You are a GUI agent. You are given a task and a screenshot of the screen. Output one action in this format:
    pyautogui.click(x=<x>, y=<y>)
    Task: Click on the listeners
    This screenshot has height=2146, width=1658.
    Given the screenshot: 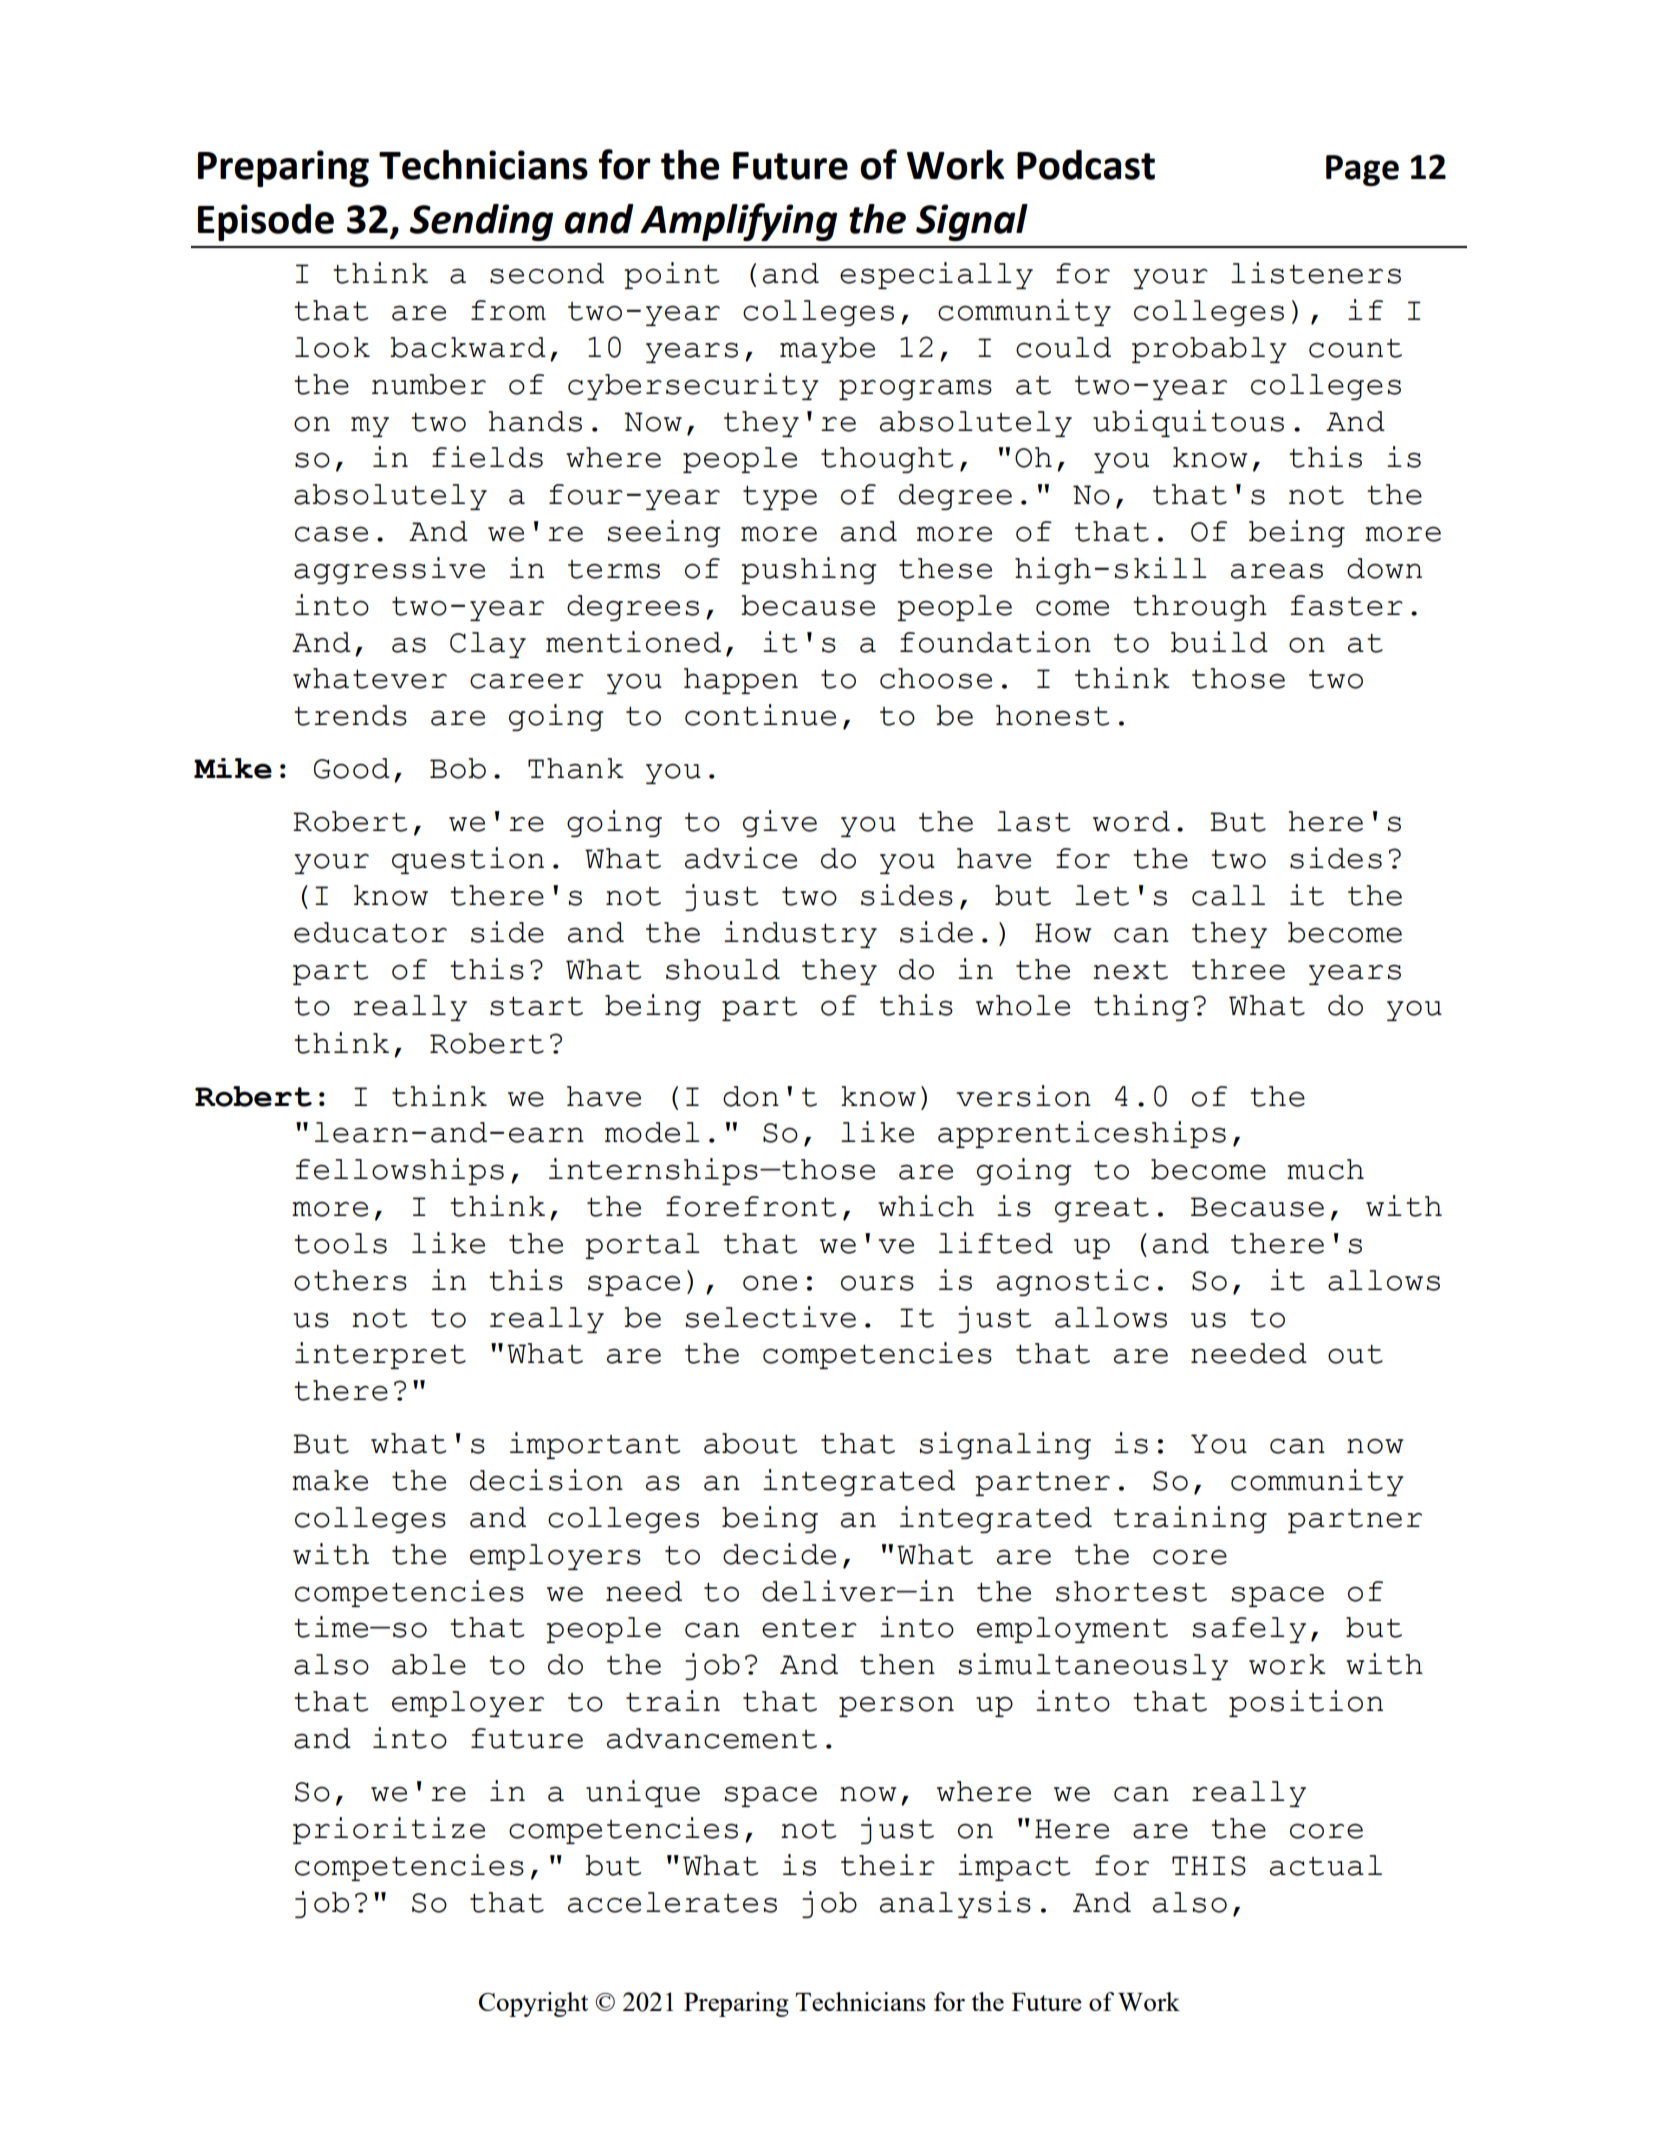 What is the action you would take?
    pyautogui.click(x=1316, y=273)
